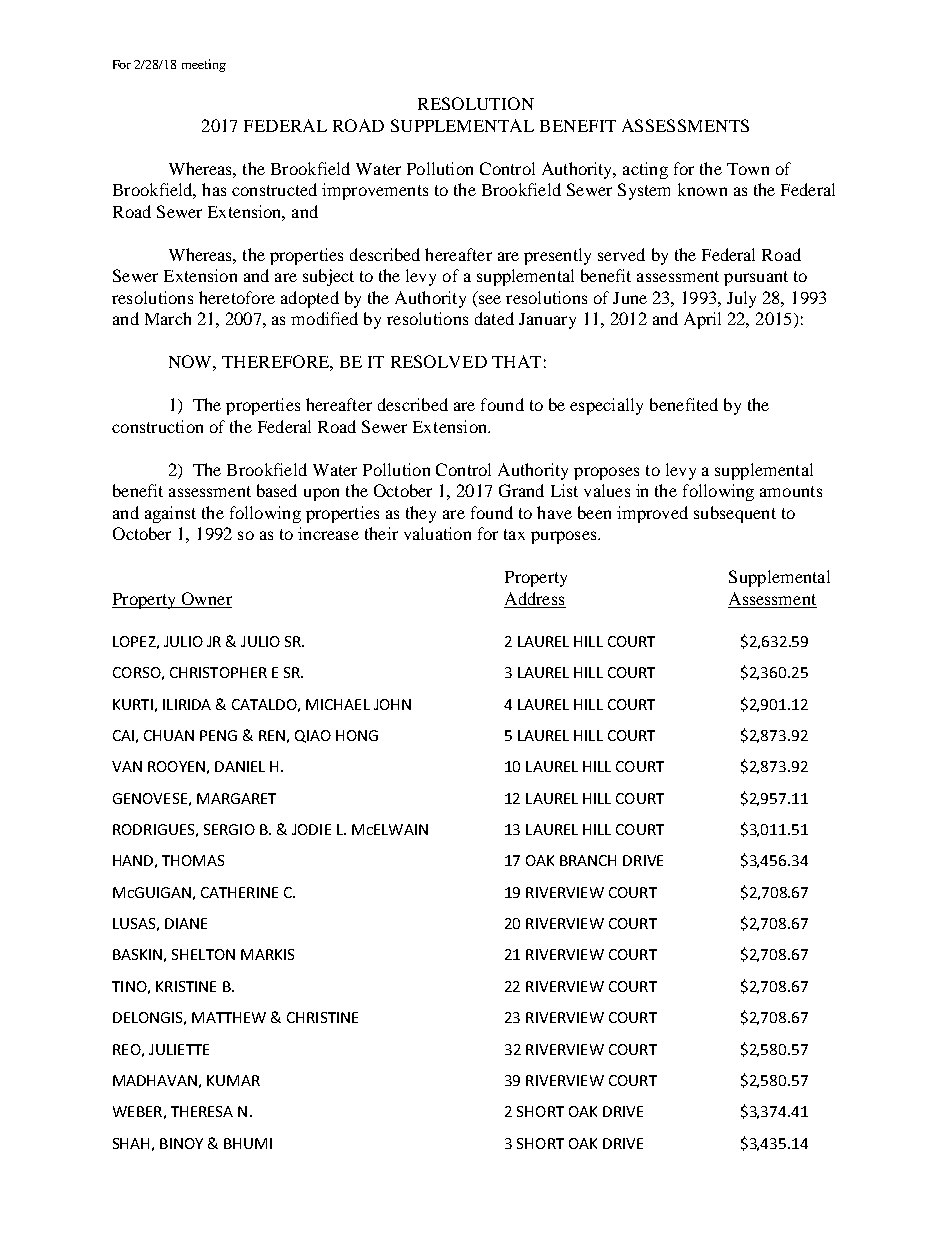 This page has width=952, height=1233. Describe the element at coordinates (207, 598) in the page. I see `Owner` at that location.
